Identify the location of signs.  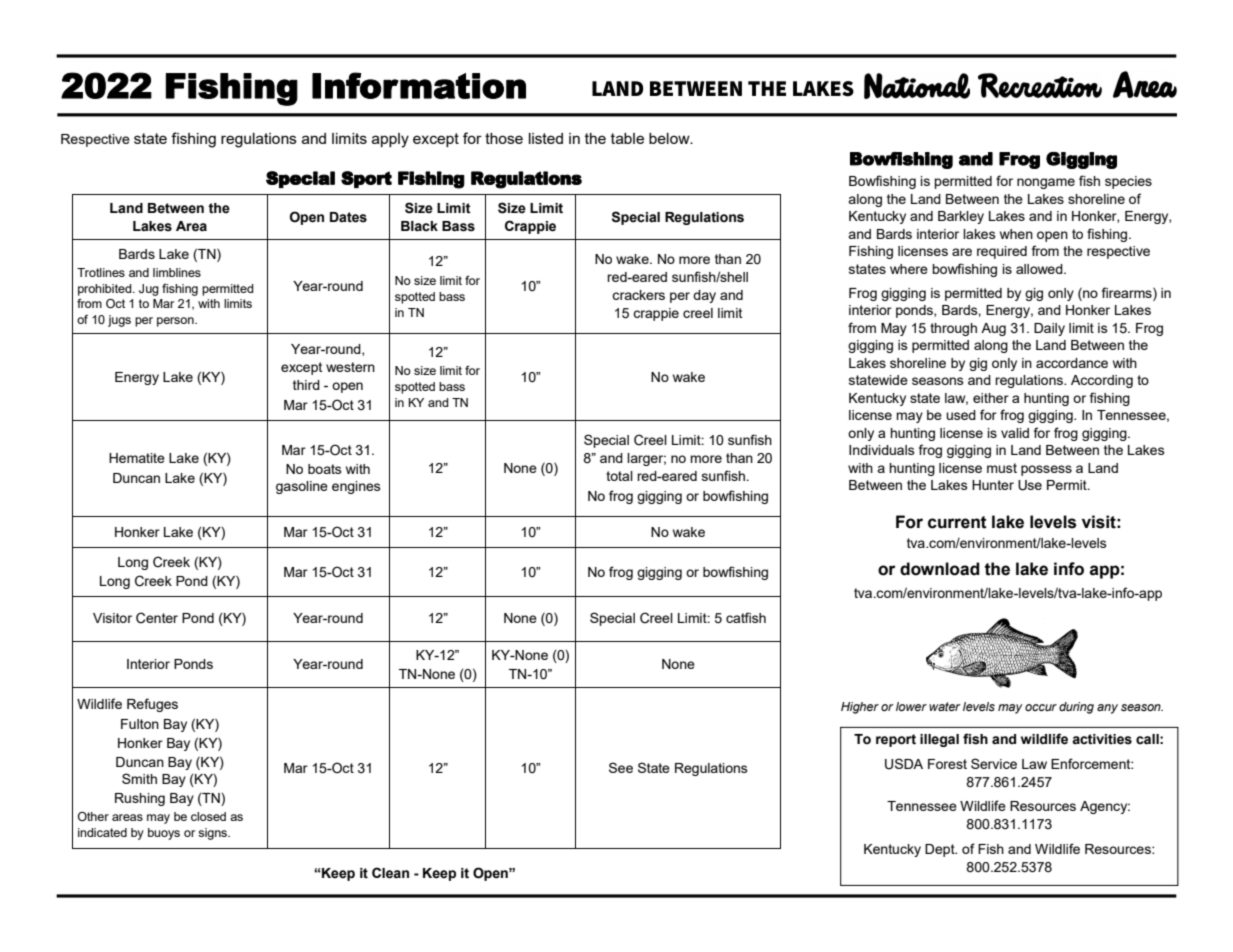
(214, 834).
